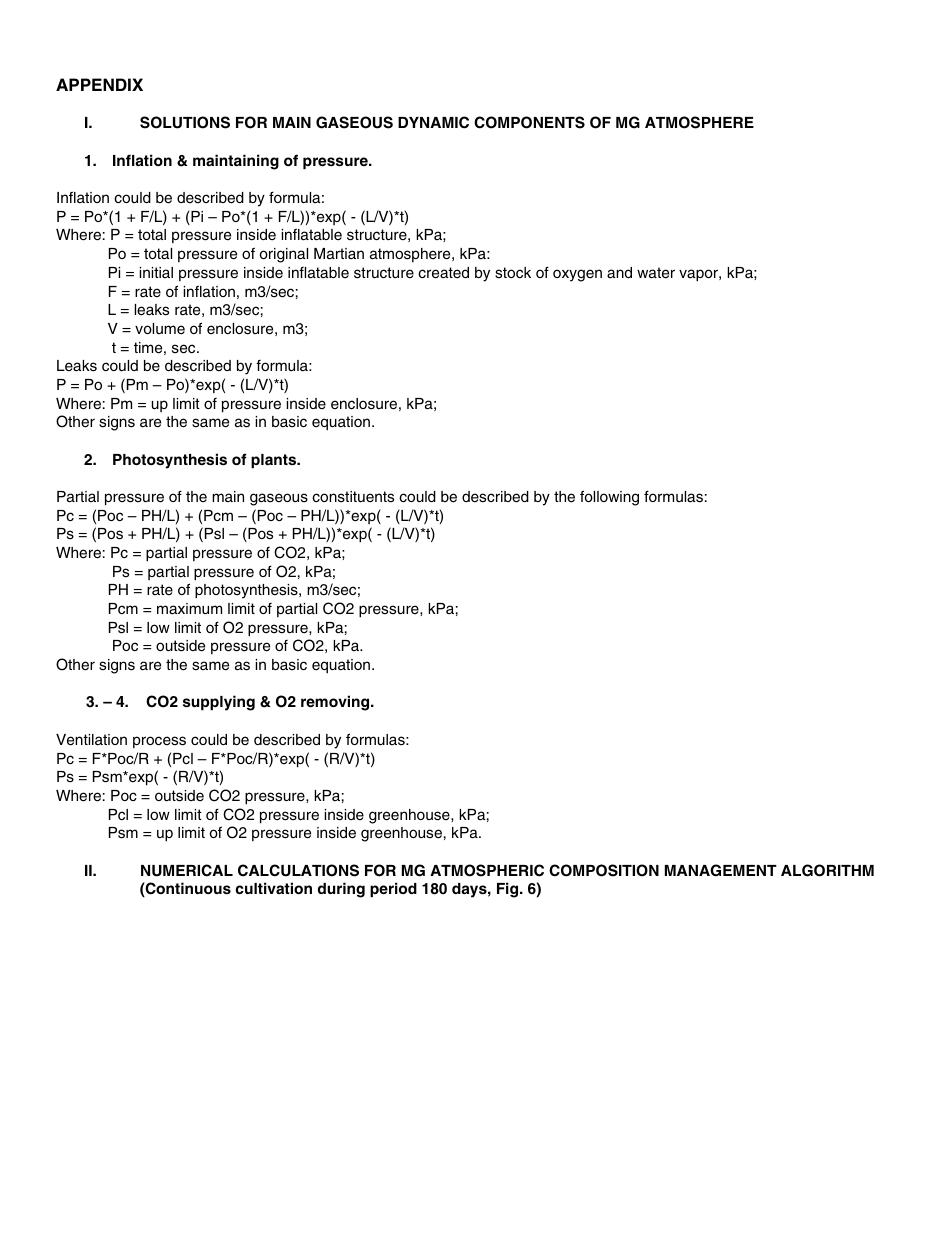 Image resolution: width=952 pixels, height=1233 pixels. Describe the element at coordinates (443, 273) in the document. I see `created` at that location.
